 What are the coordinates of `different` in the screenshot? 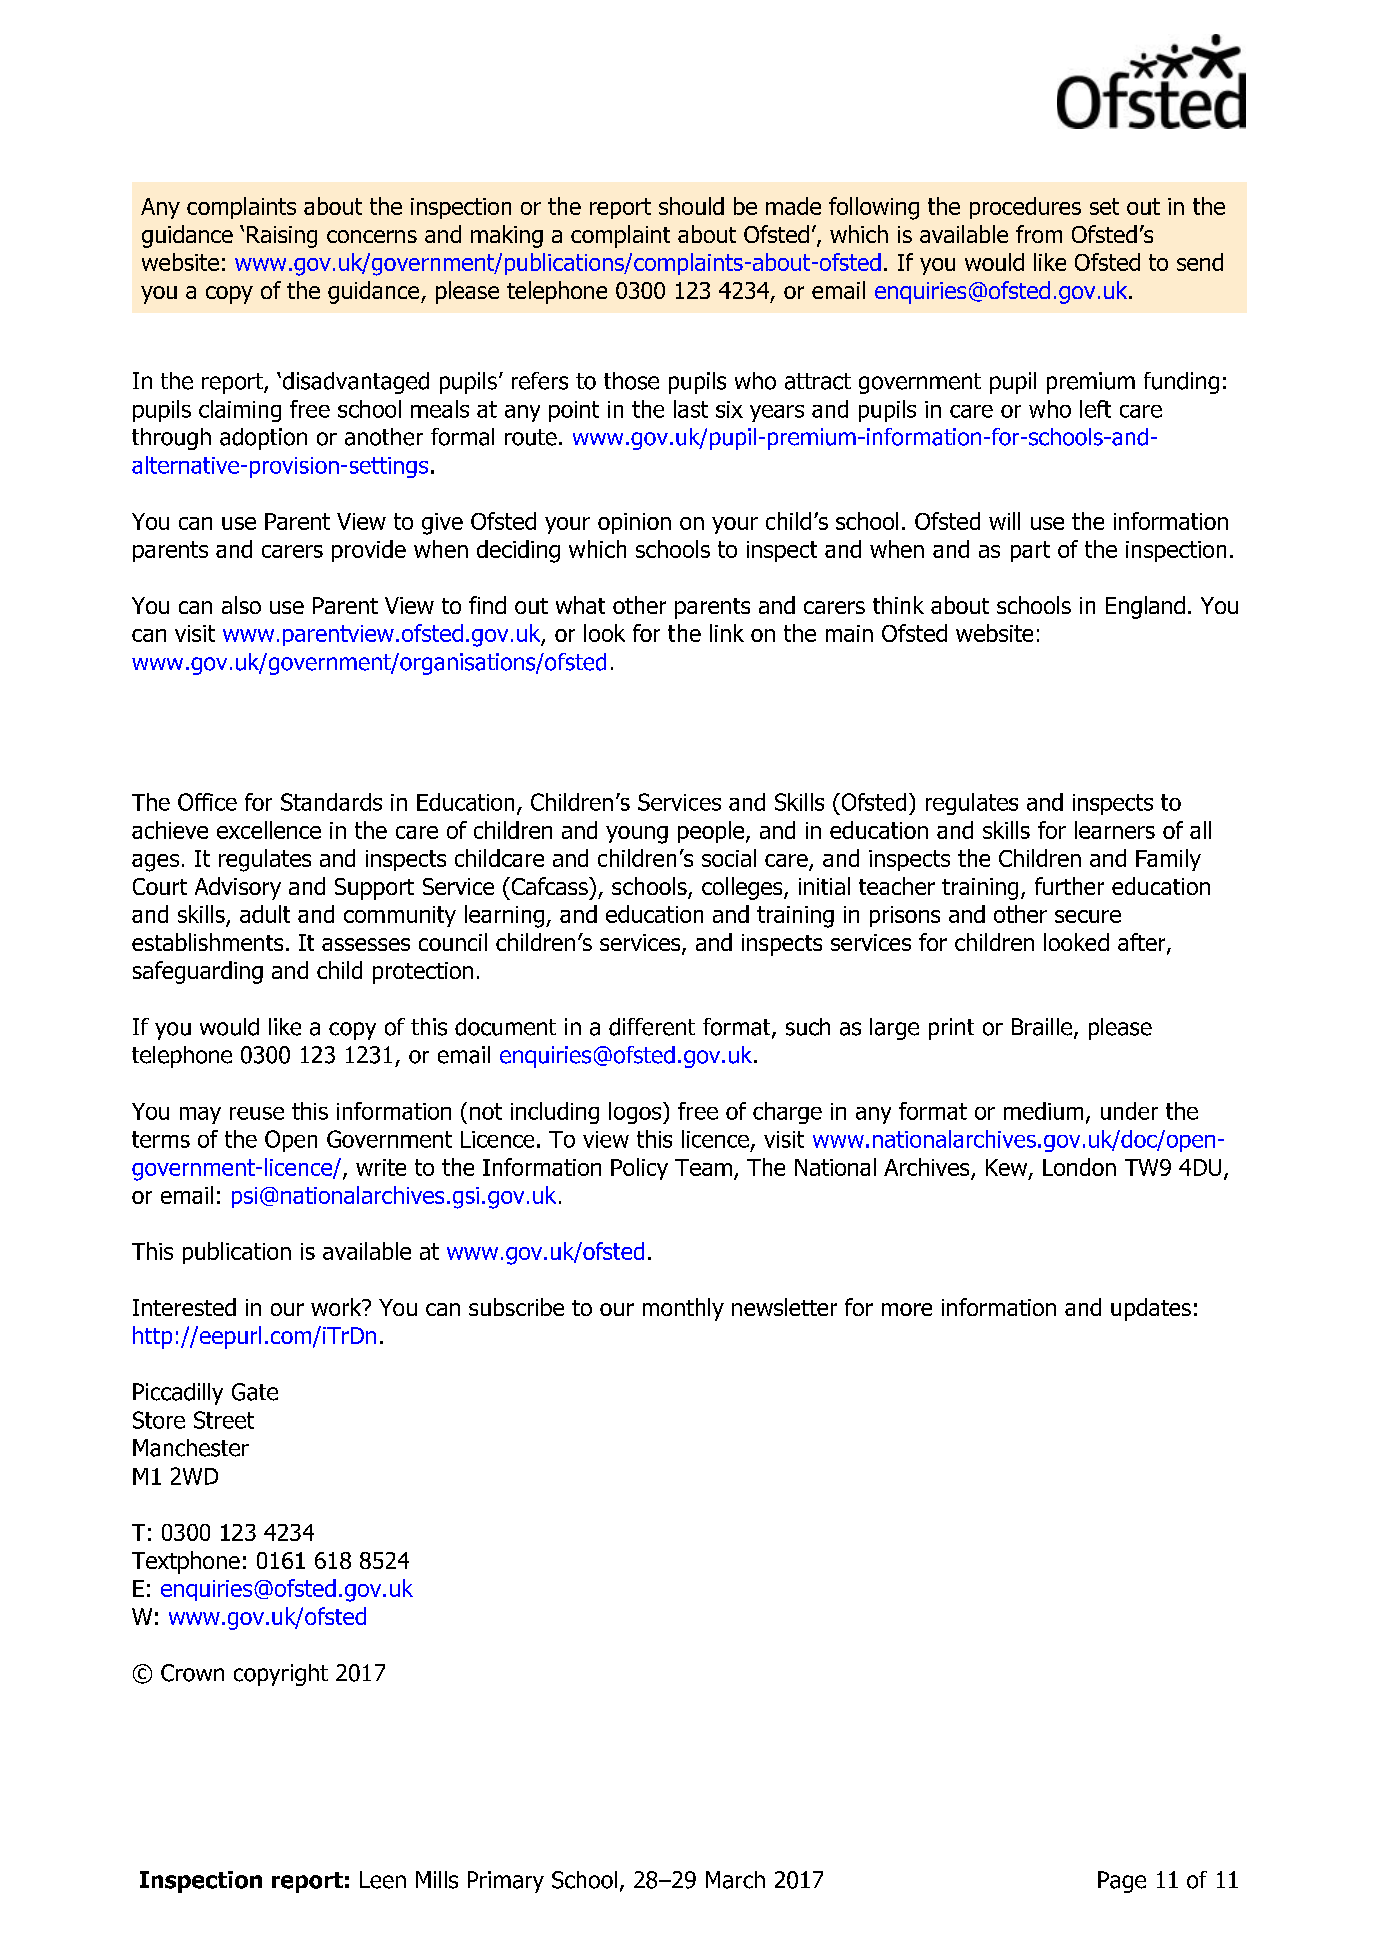 It's located at (652, 1027).
